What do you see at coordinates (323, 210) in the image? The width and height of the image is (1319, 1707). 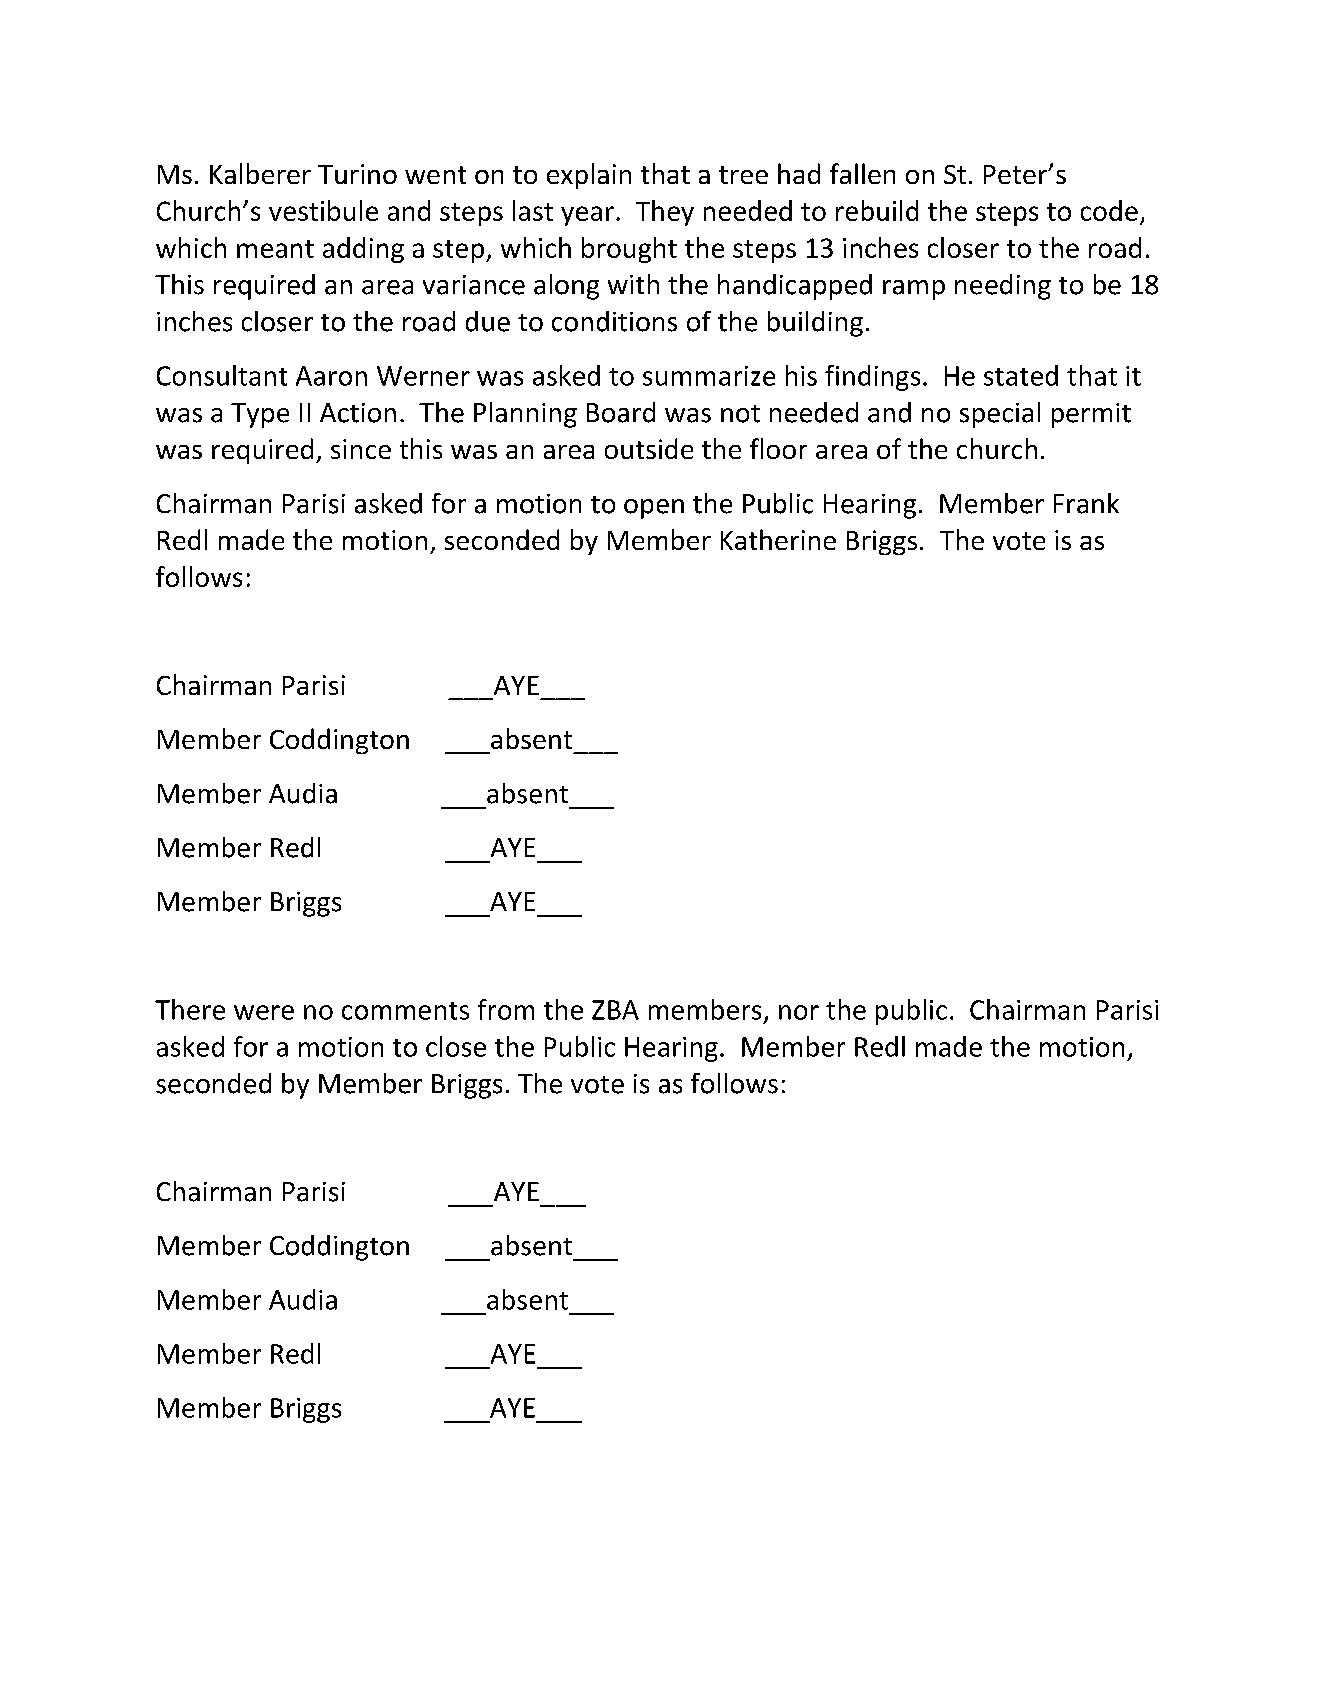 I see `vestibule` at bounding box center [323, 210].
